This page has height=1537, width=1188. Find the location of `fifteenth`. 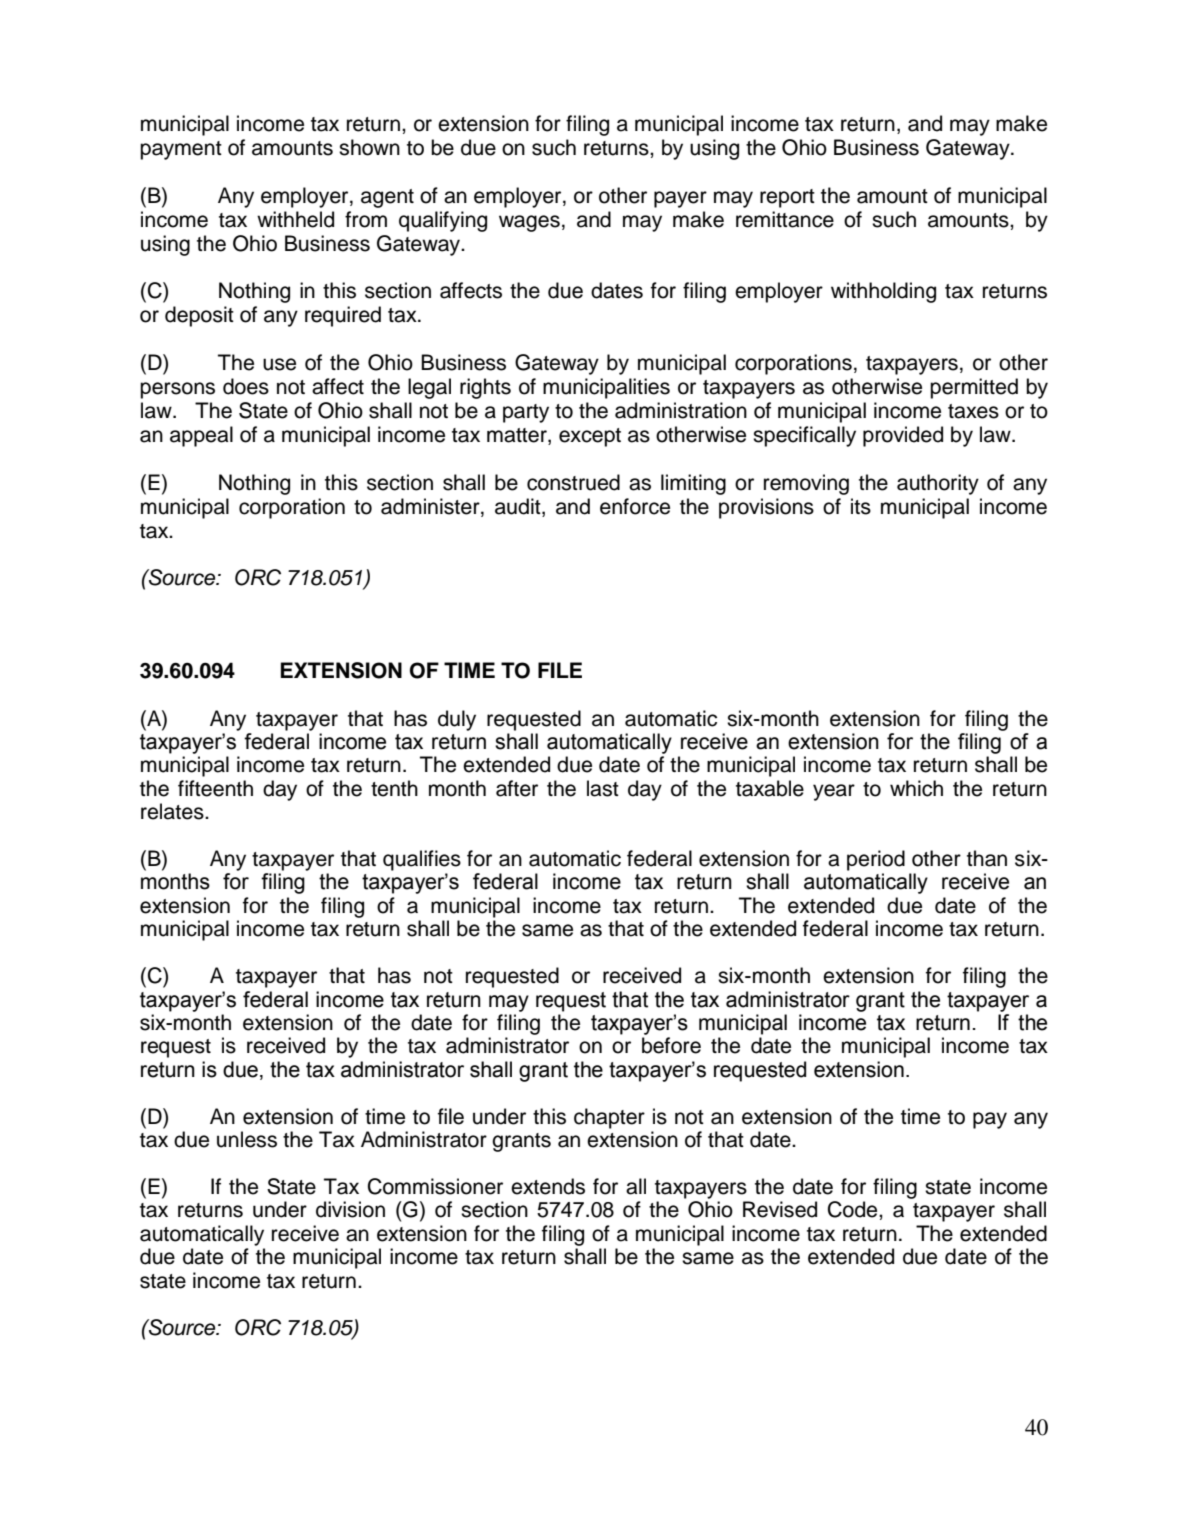

fifteenth is located at coordinates (215, 788).
